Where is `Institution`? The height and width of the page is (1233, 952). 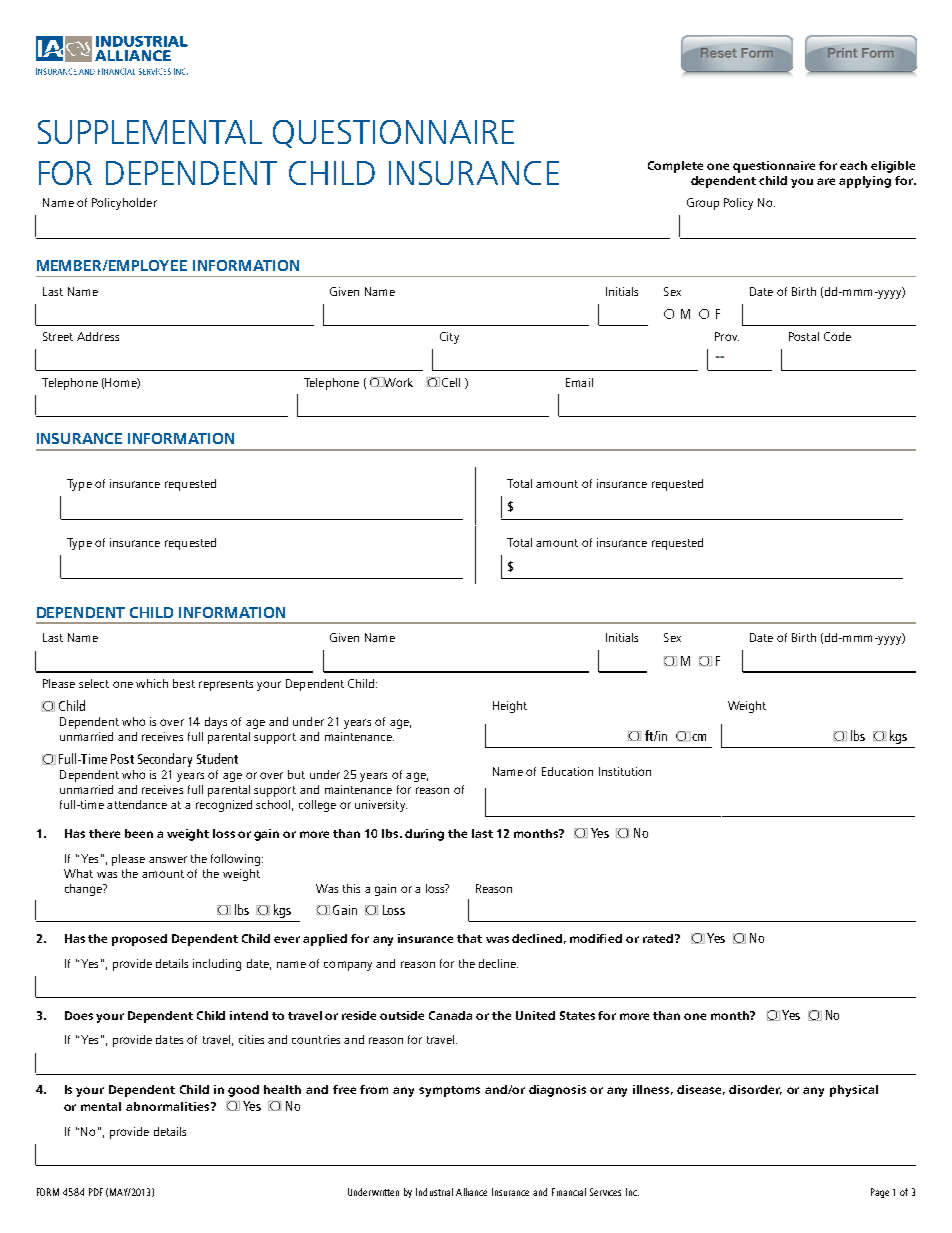
Institution is located at coordinates (625, 771).
